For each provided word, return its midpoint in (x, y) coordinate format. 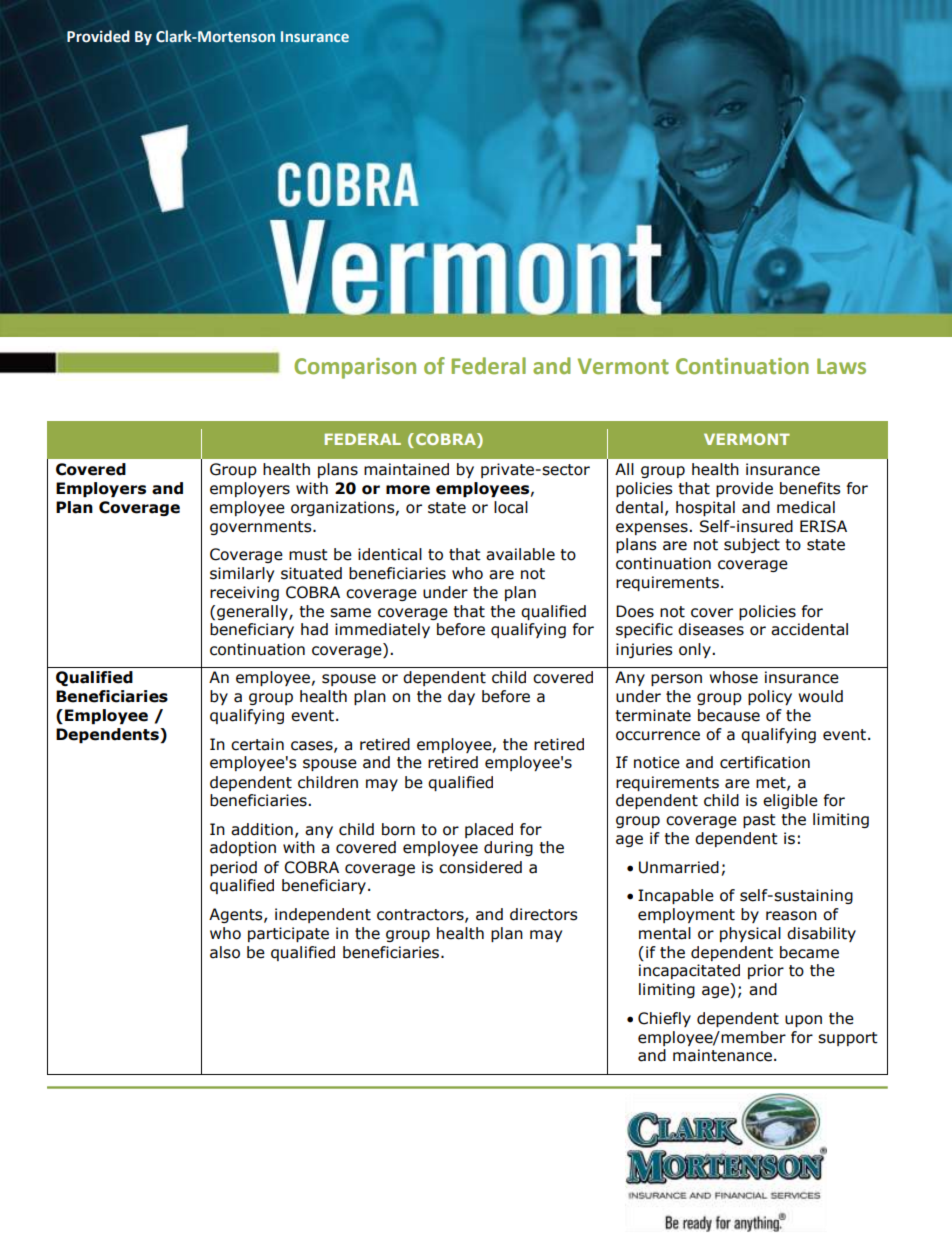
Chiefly (664, 1019)
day (461, 697)
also (225, 952)
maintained (406, 469)
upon (803, 1021)
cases (313, 746)
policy (770, 697)
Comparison (355, 368)
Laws (841, 366)
